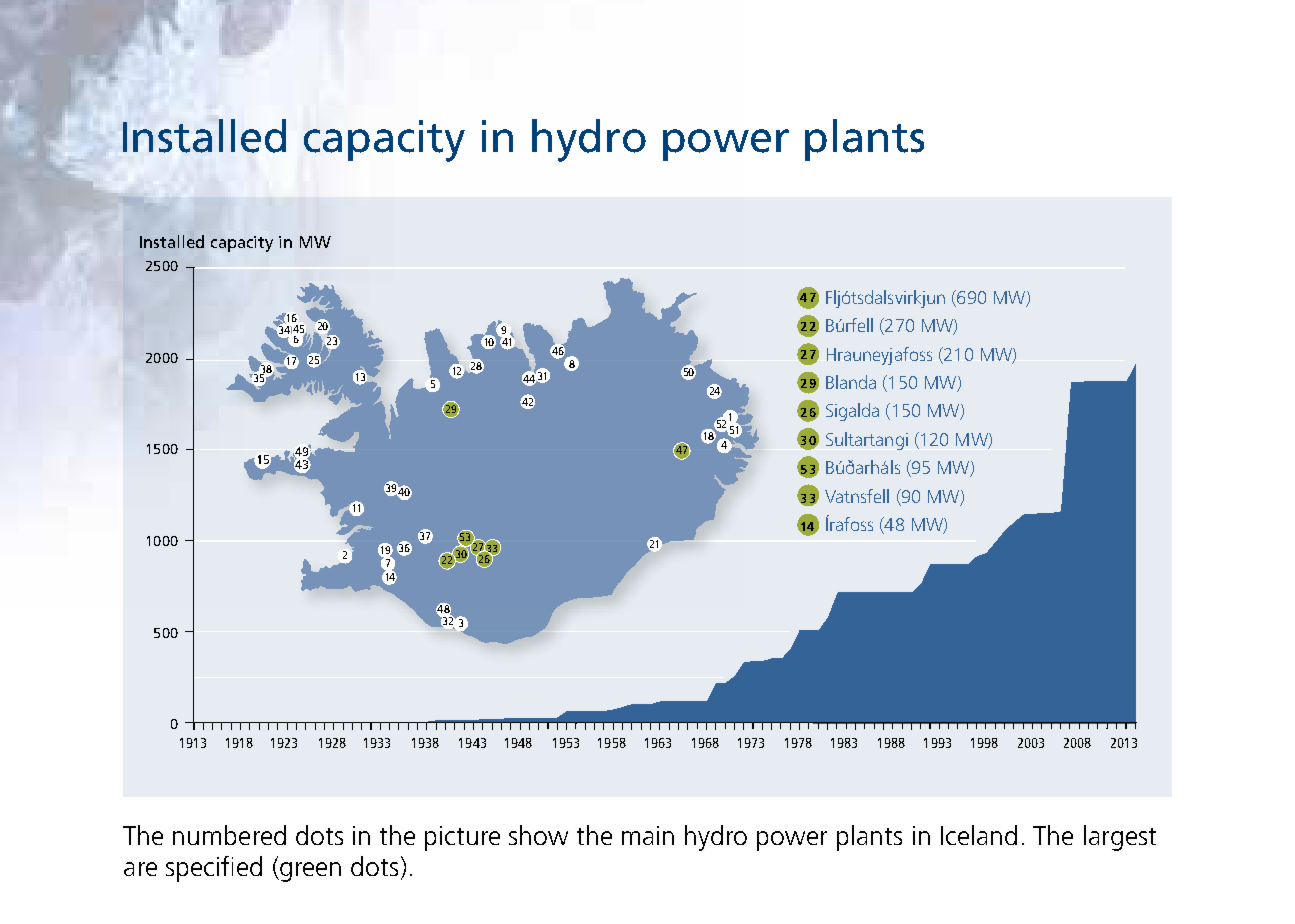  Describe the element at coordinates (851, 382) in the screenshot. I see `Blanda` at that location.
